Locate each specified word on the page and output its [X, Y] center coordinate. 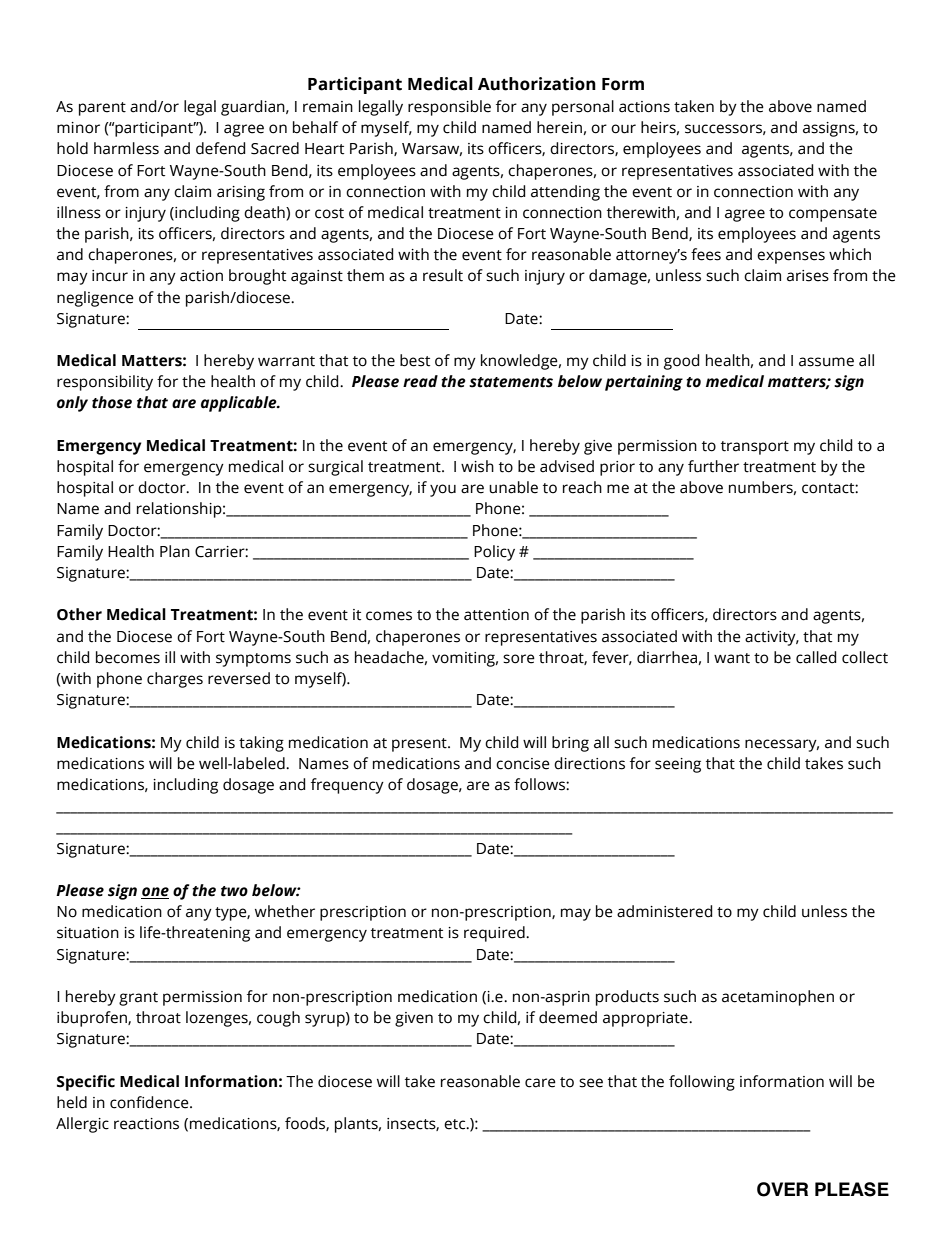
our [623, 129]
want [732, 658]
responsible [449, 108]
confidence [150, 1102]
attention [496, 615]
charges [175, 680]
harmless [126, 148]
